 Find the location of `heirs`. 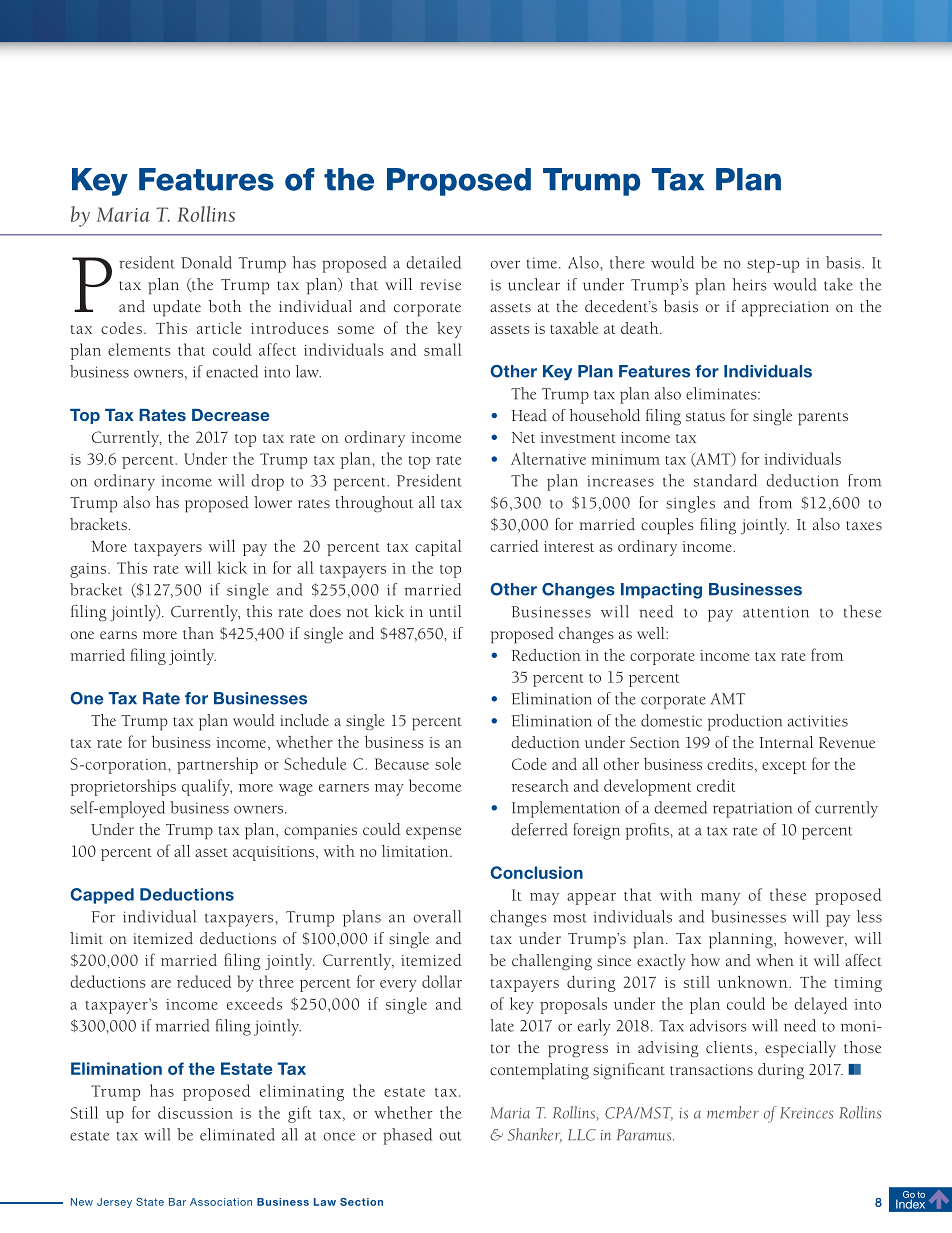

heirs is located at coordinates (749, 284).
